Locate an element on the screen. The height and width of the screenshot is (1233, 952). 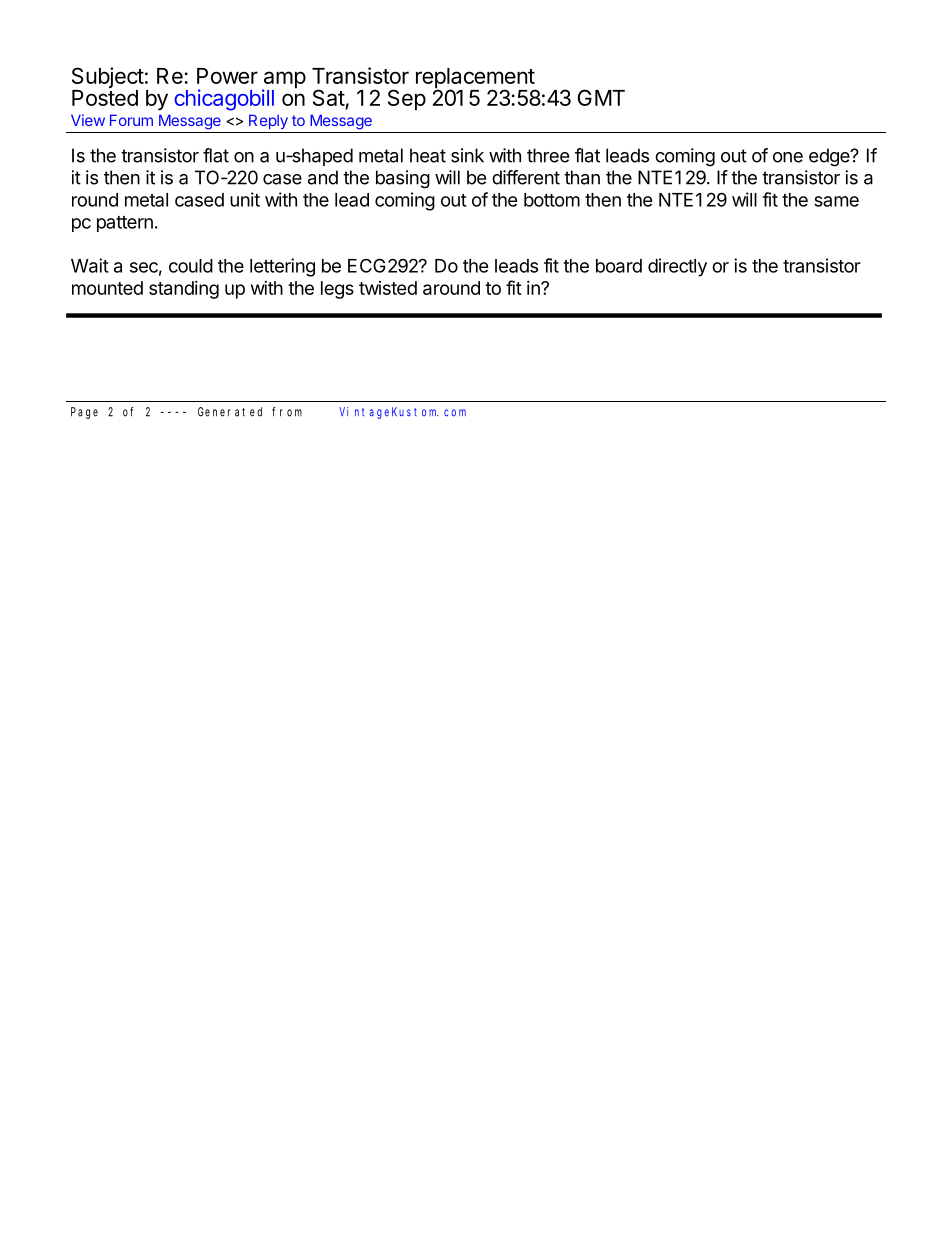
directly is located at coordinates (677, 267).
